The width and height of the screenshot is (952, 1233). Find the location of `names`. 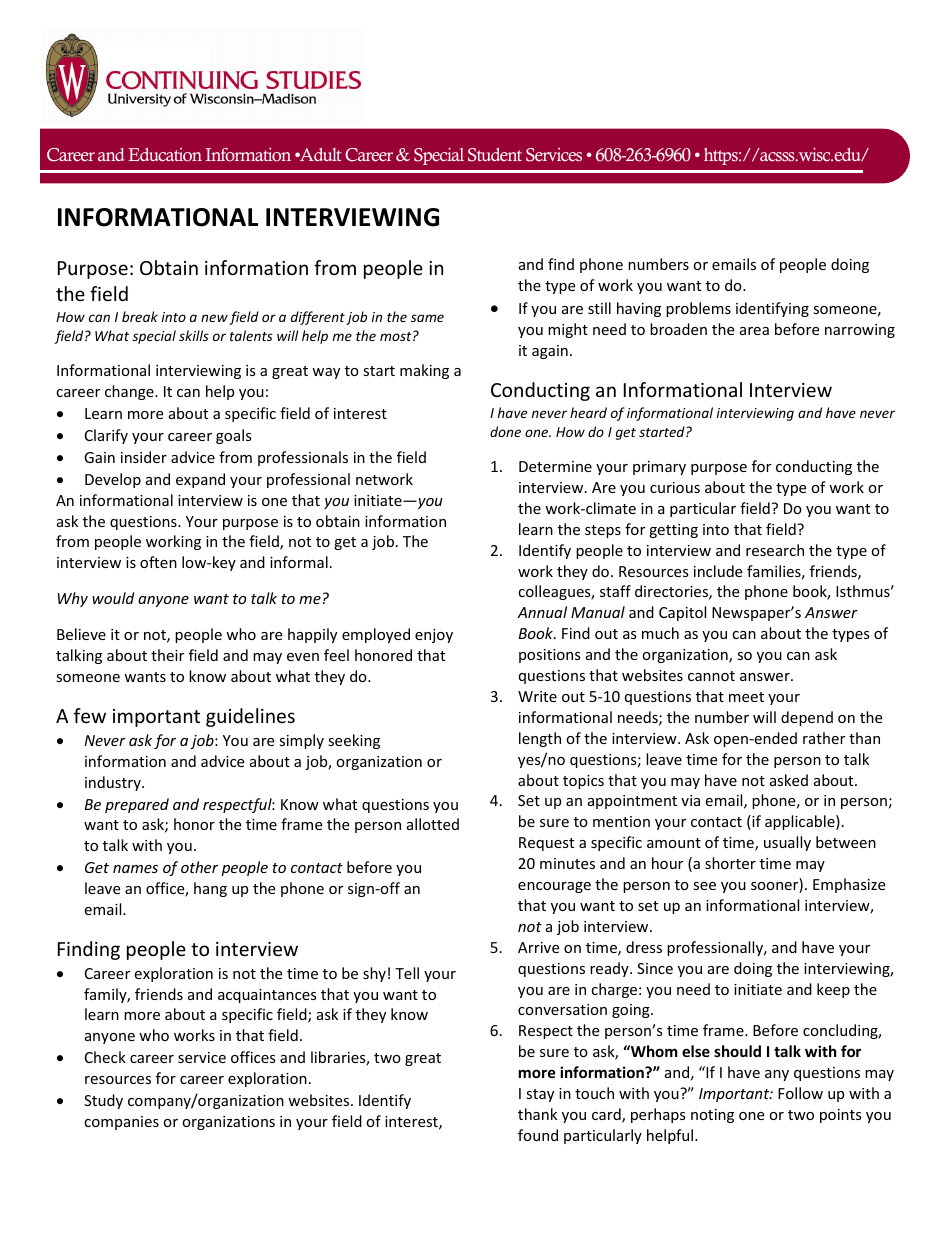

names is located at coordinates (135, 869).
